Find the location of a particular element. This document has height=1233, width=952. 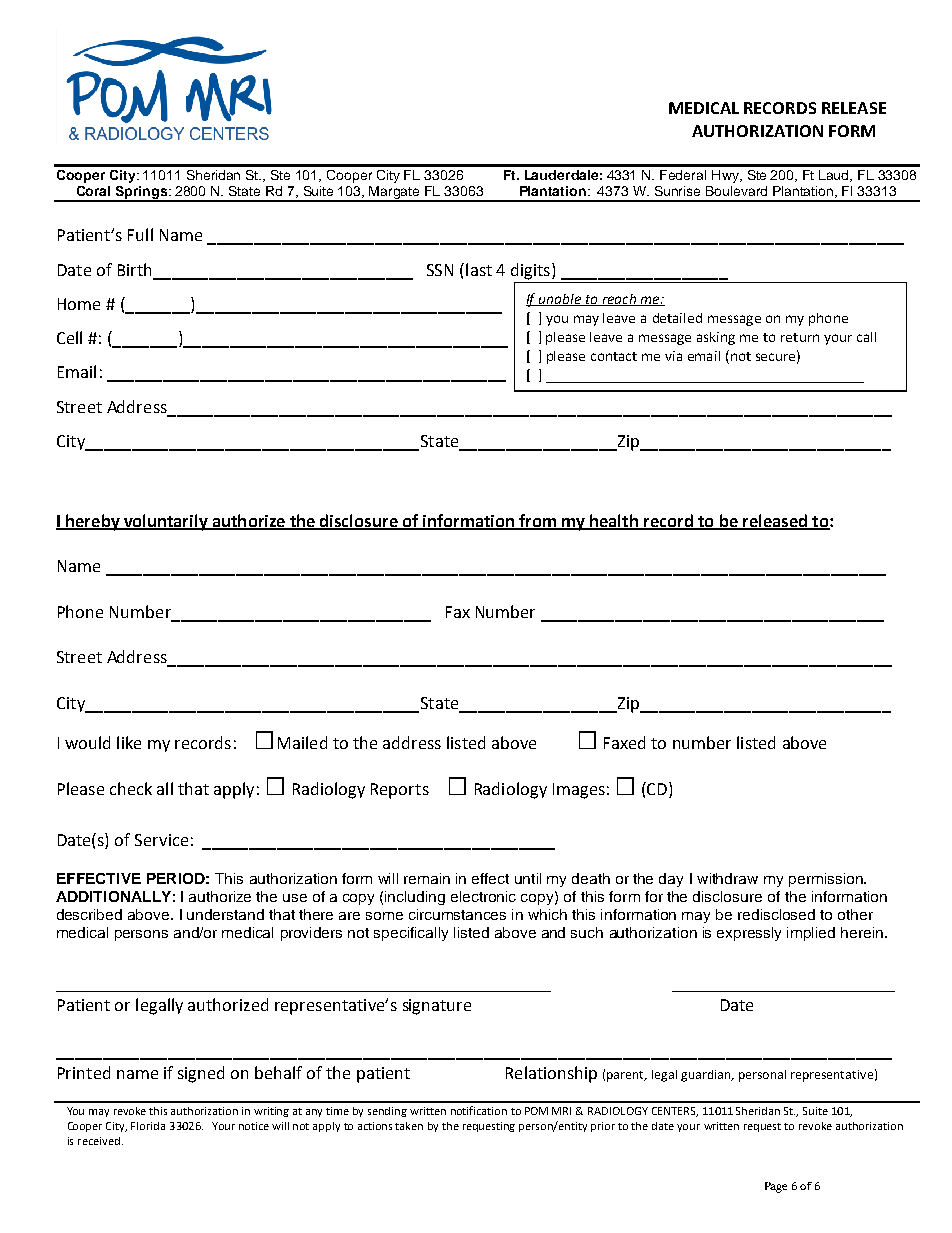

voluntarily is located at coordinates (166, 522).
